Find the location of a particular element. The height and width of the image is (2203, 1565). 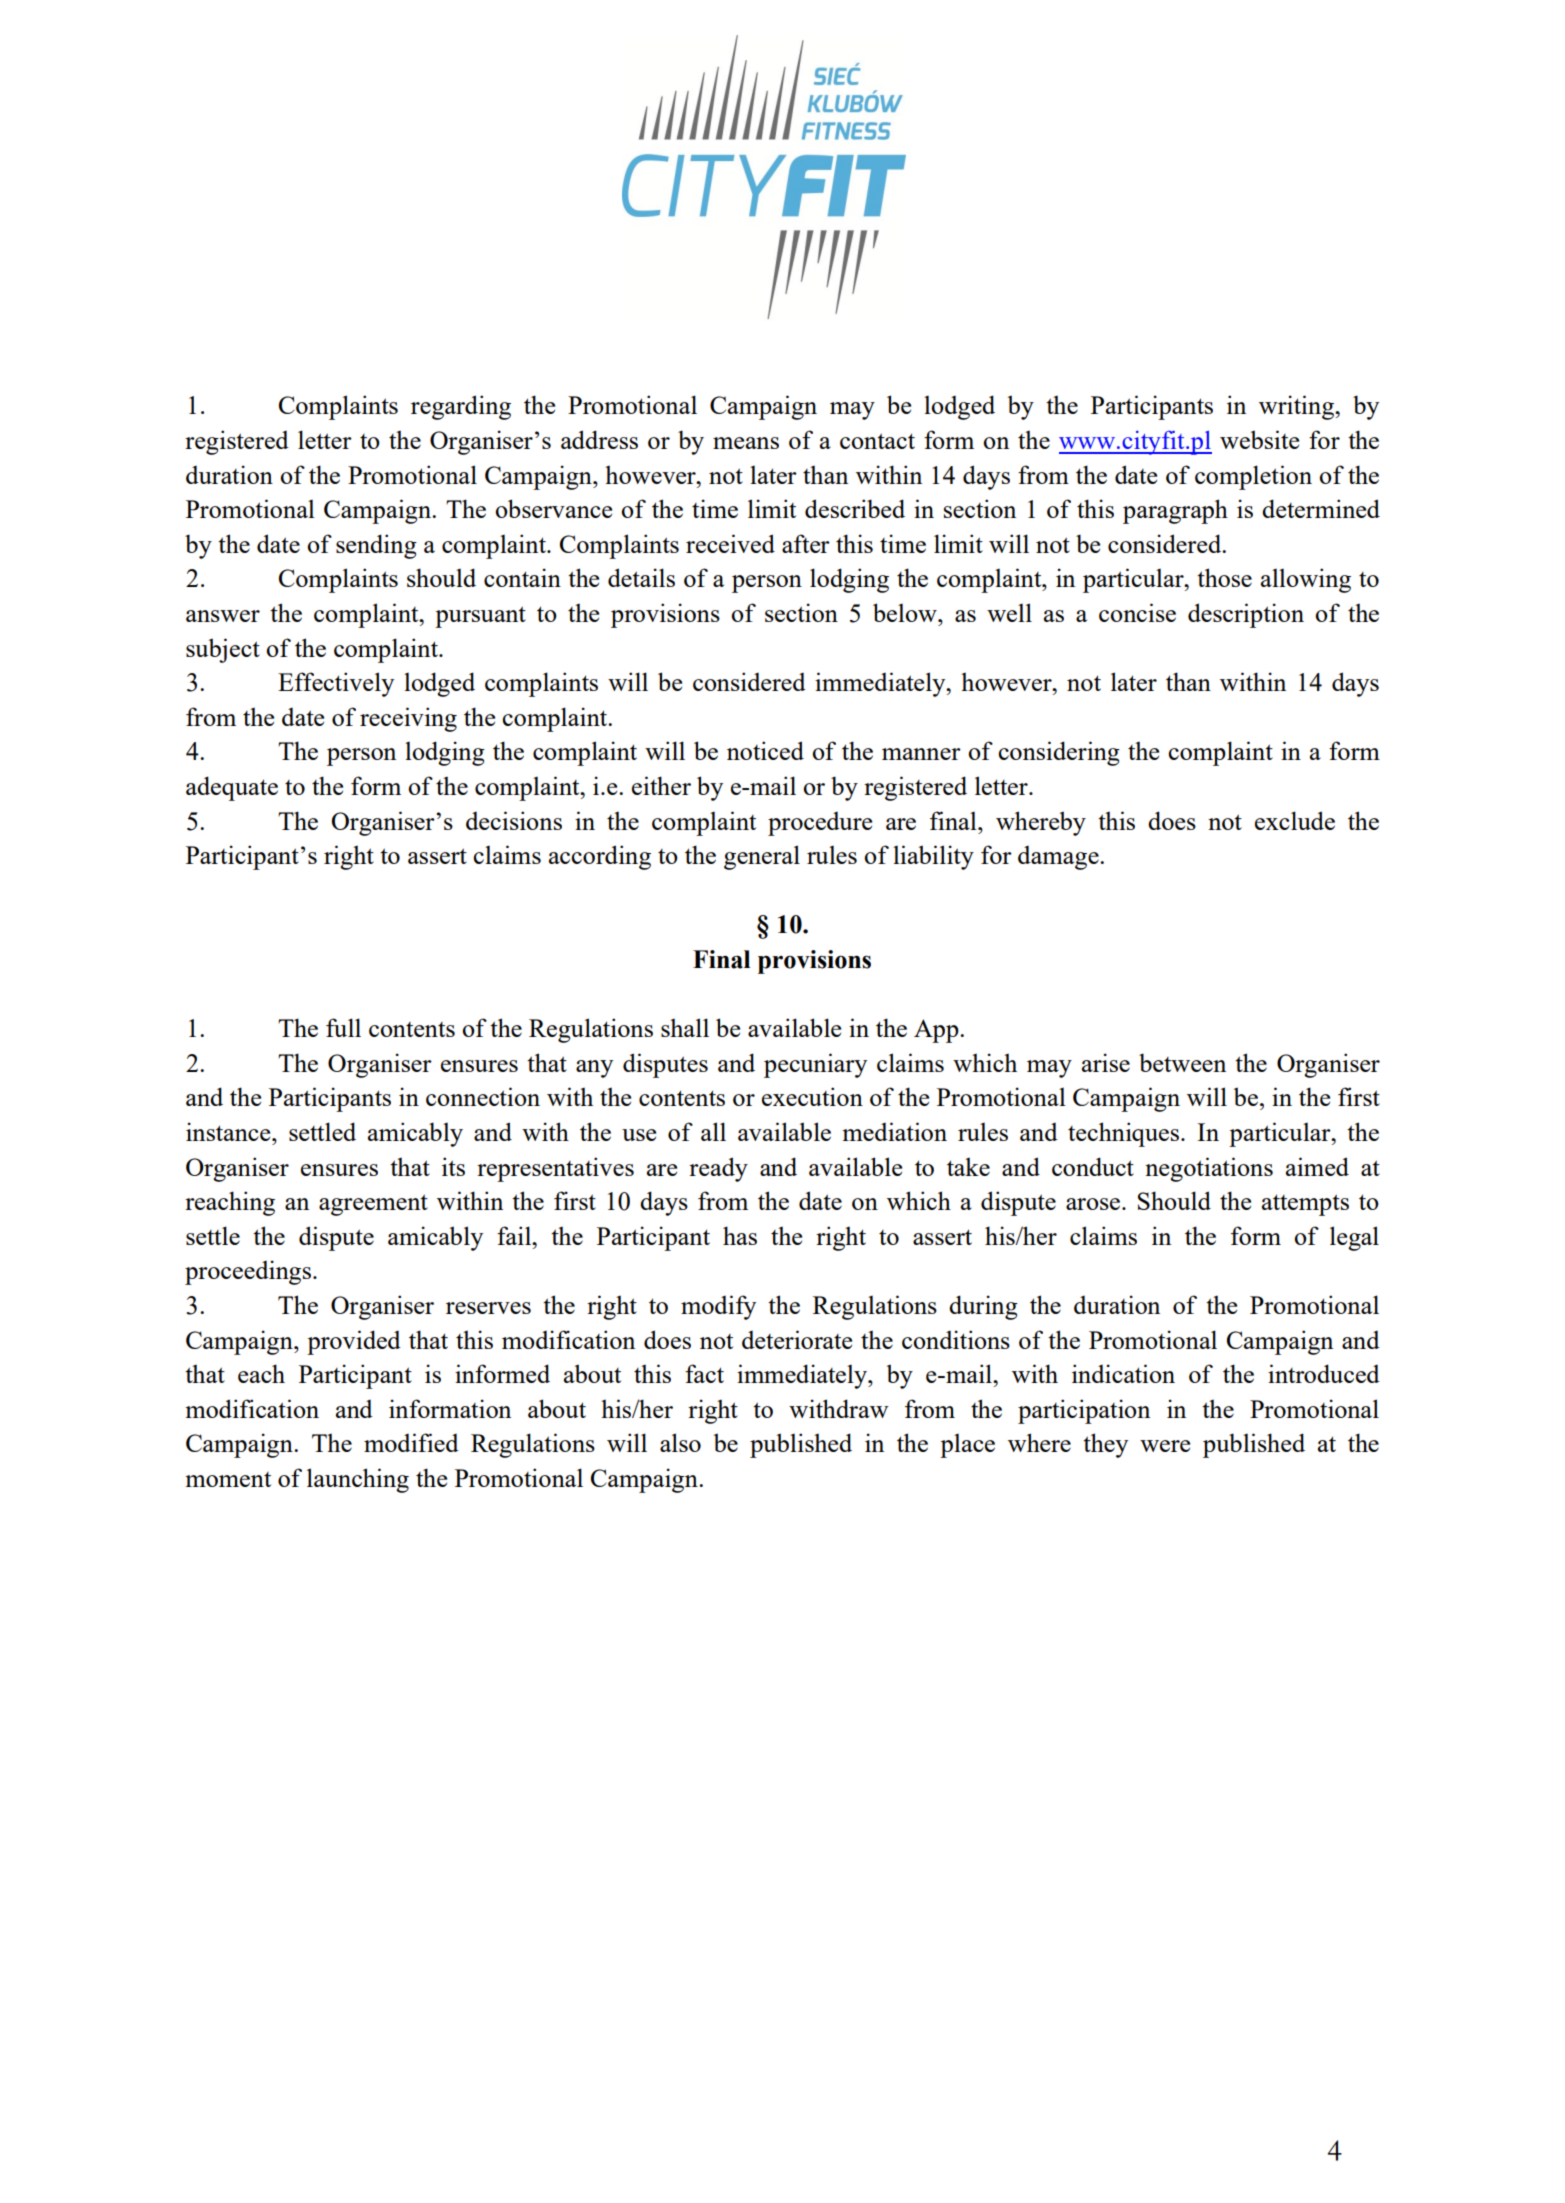

also is located at coordinates (680, 1442).
